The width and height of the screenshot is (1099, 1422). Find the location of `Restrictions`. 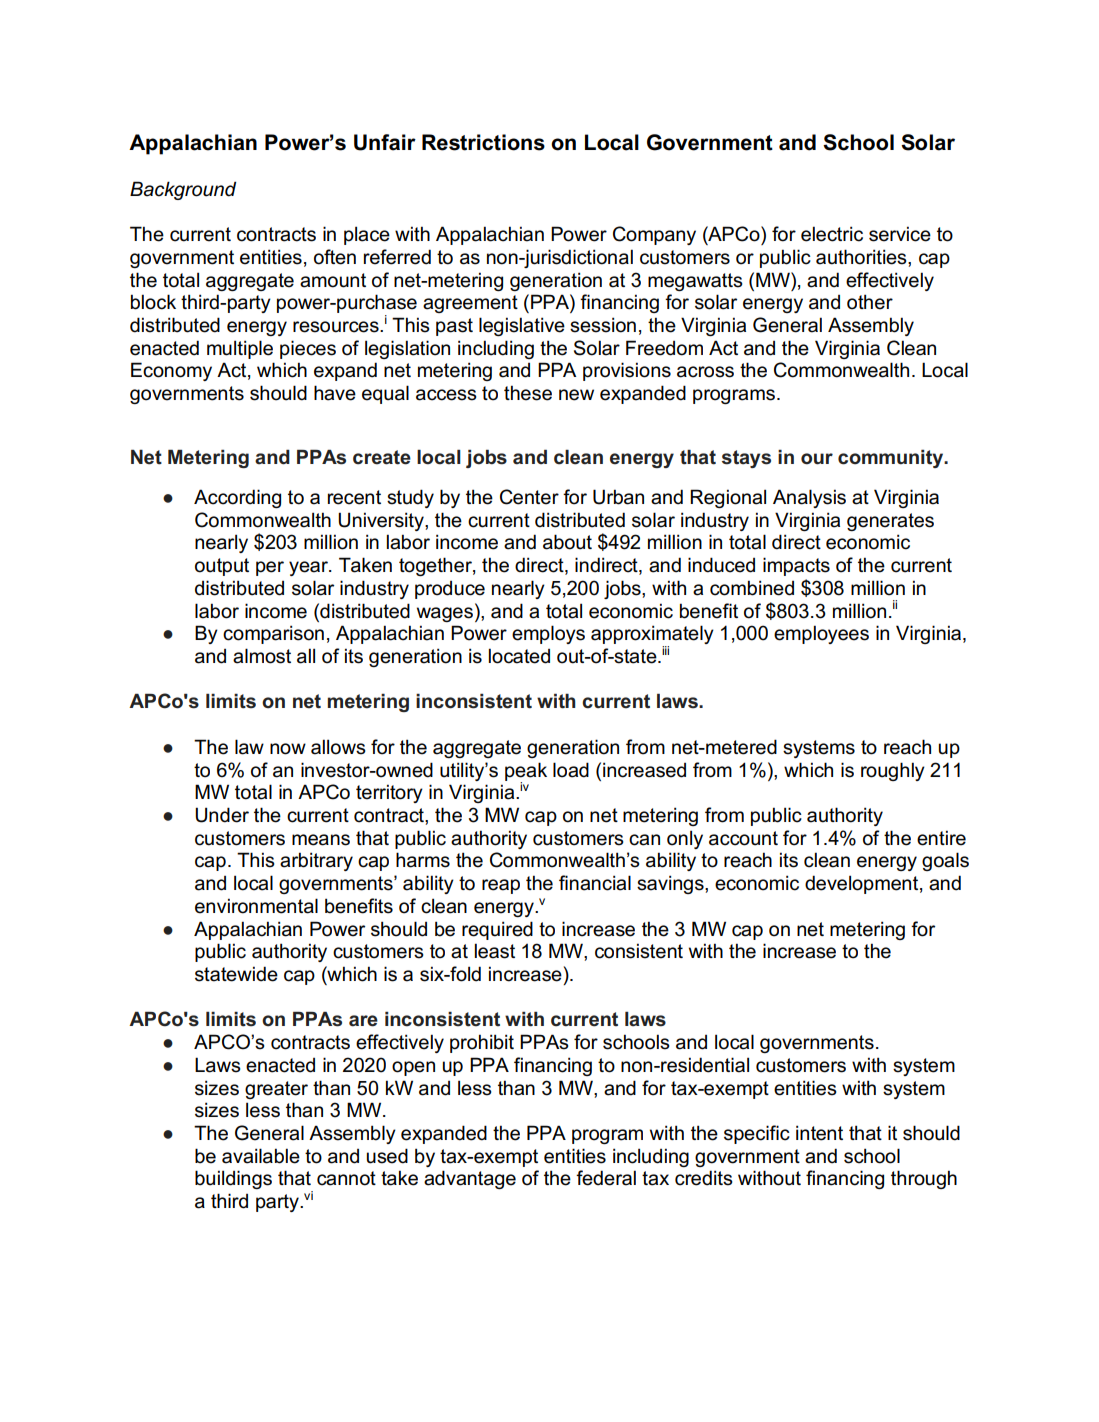

Restrictions is located at coordinates (483, 142).
